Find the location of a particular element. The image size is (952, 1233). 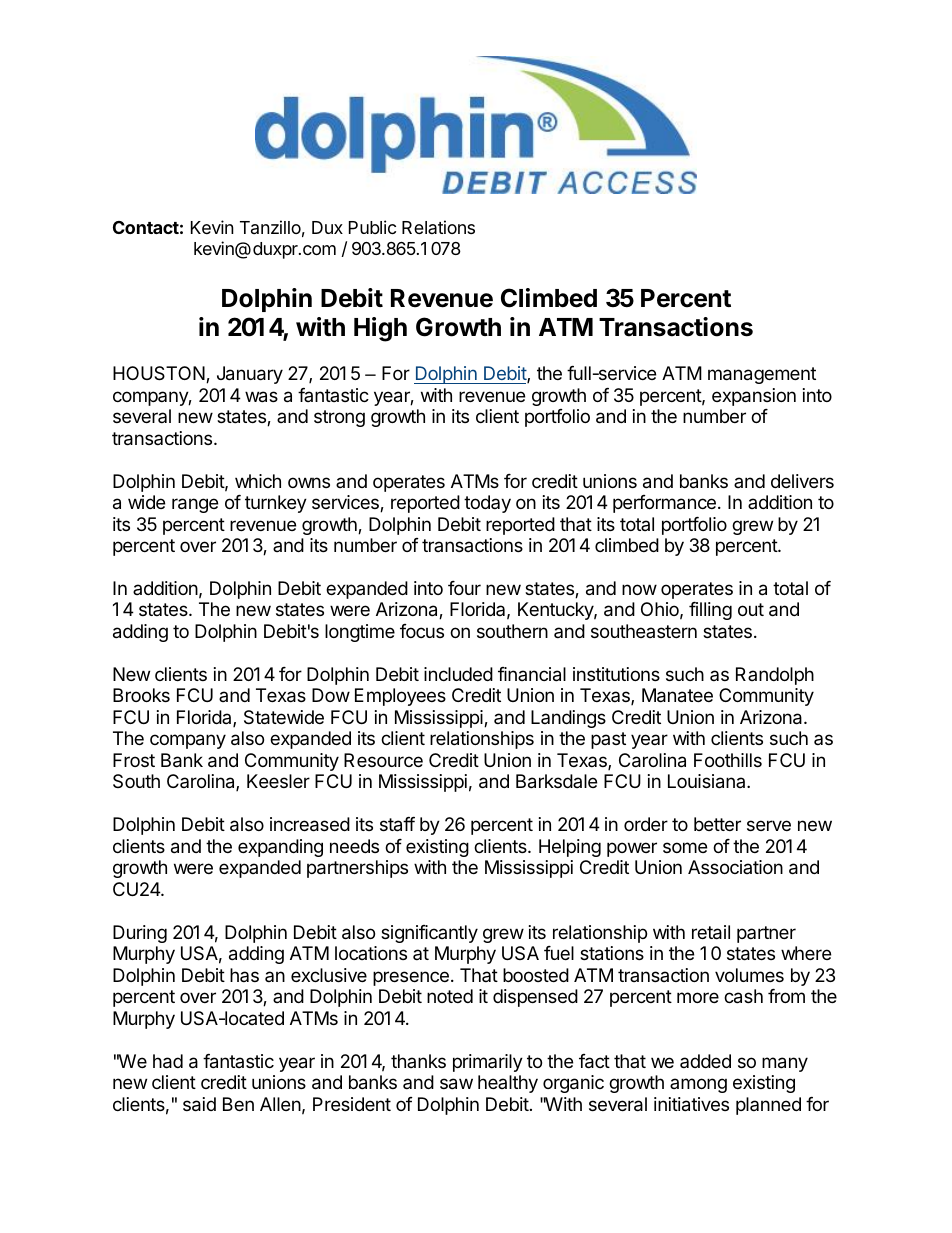

Association is located at coordinates (735, 867).
